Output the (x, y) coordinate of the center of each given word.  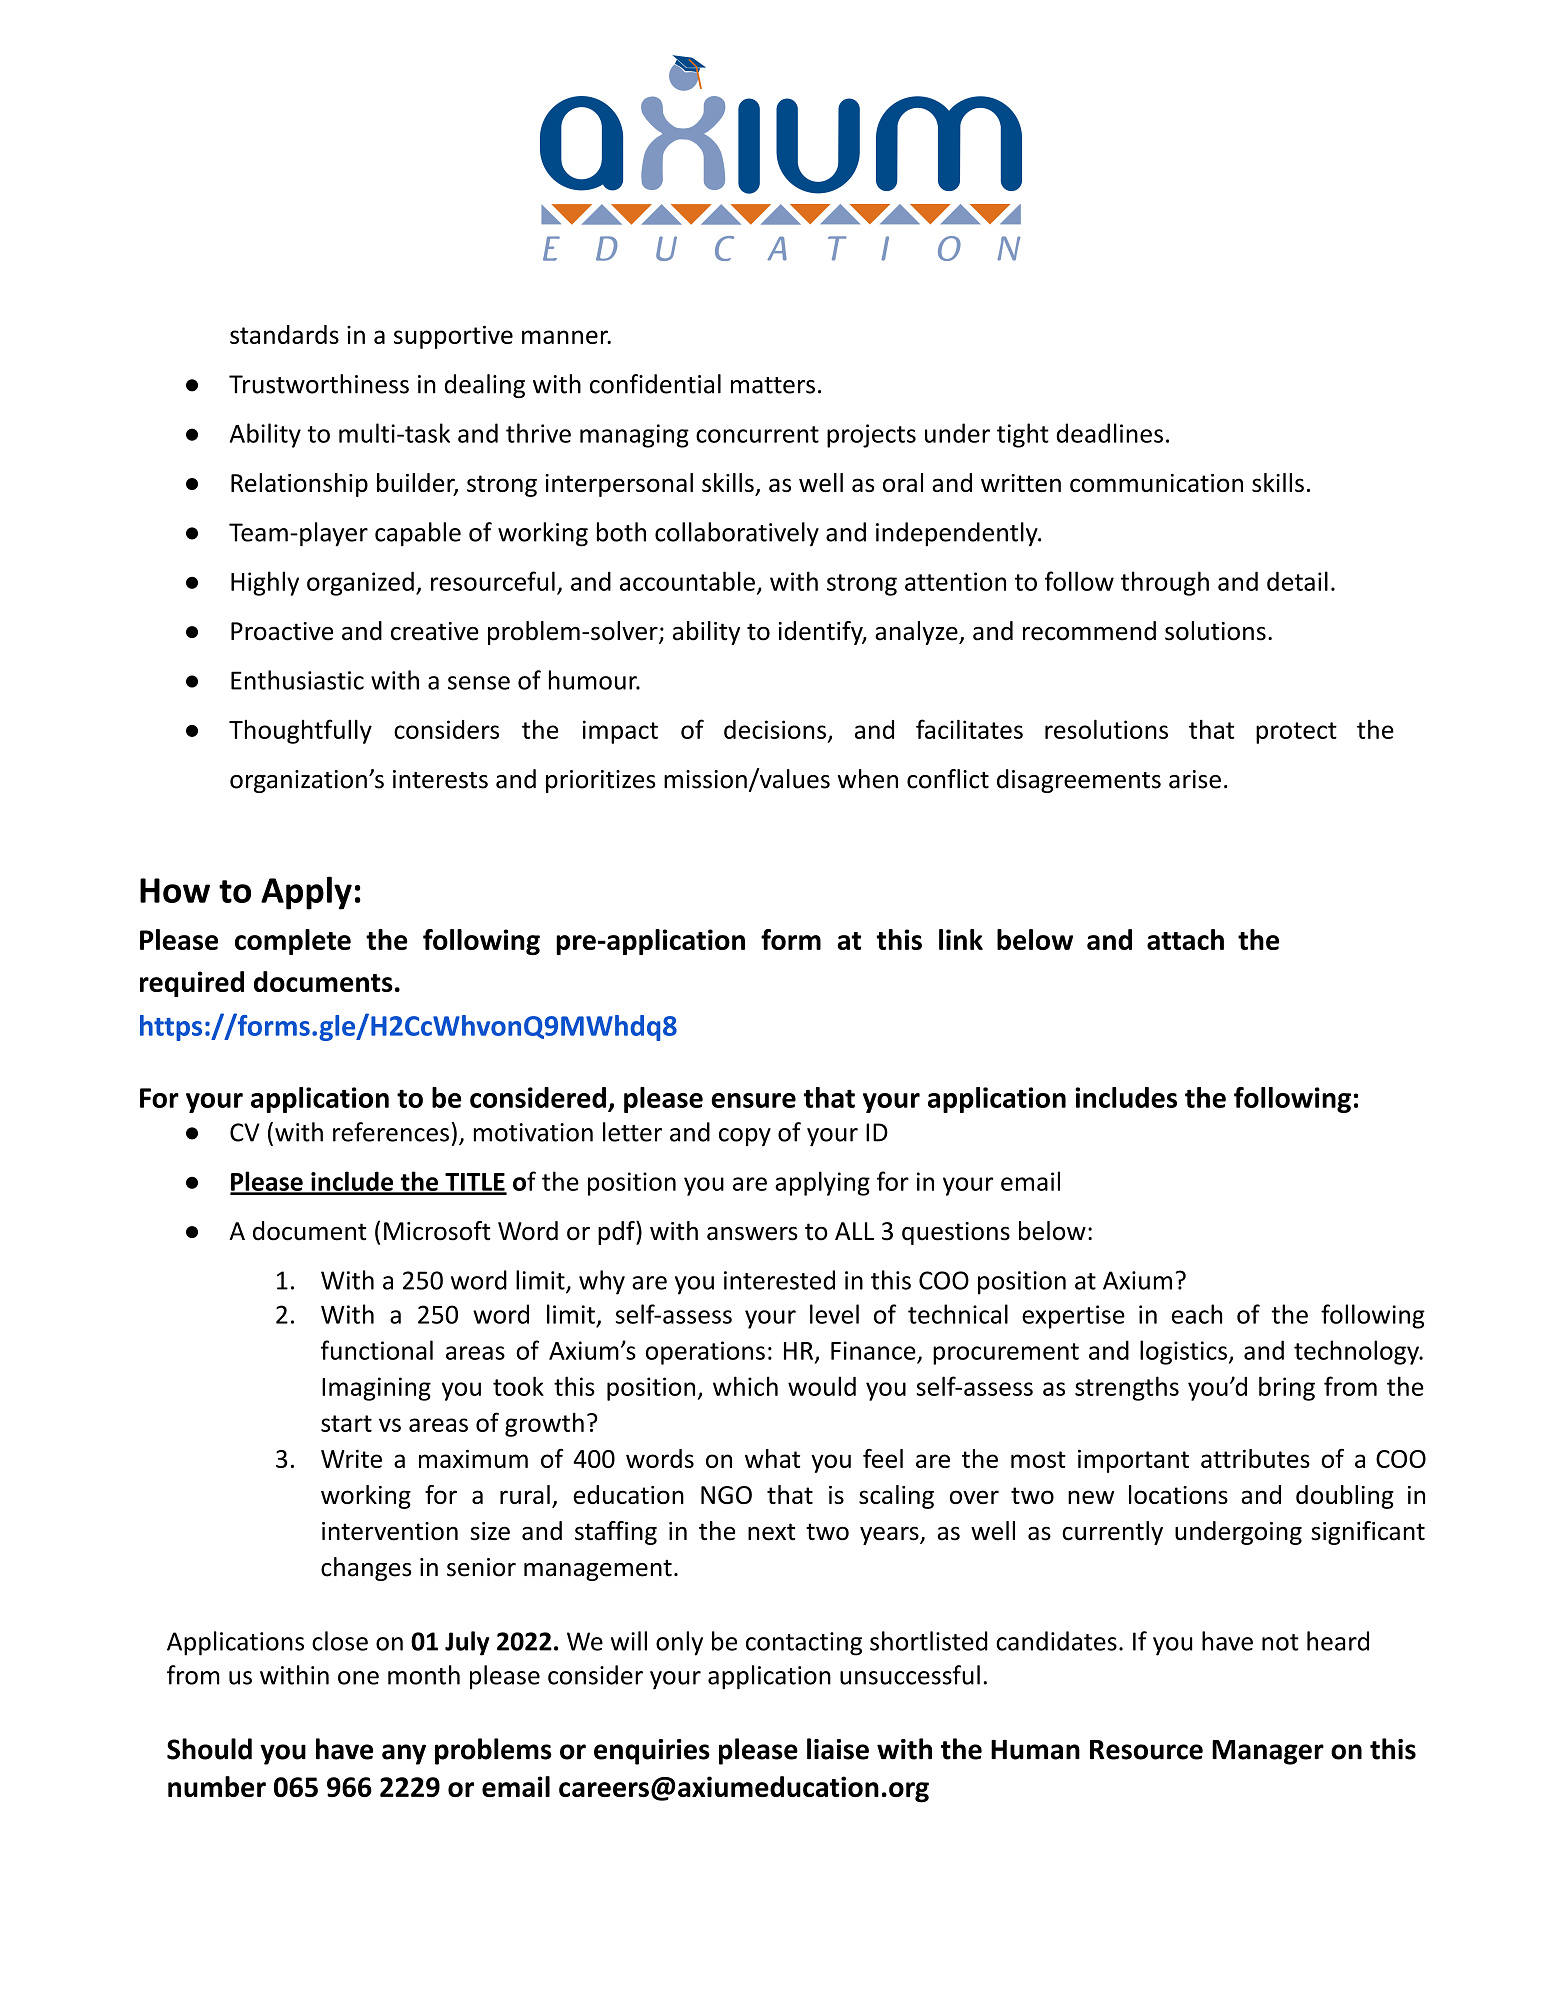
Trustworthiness (319, 384)
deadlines (1109, 433)
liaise (838, 1749)
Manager (1268, 1752)
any (404, 1754)
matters (773, 385)
